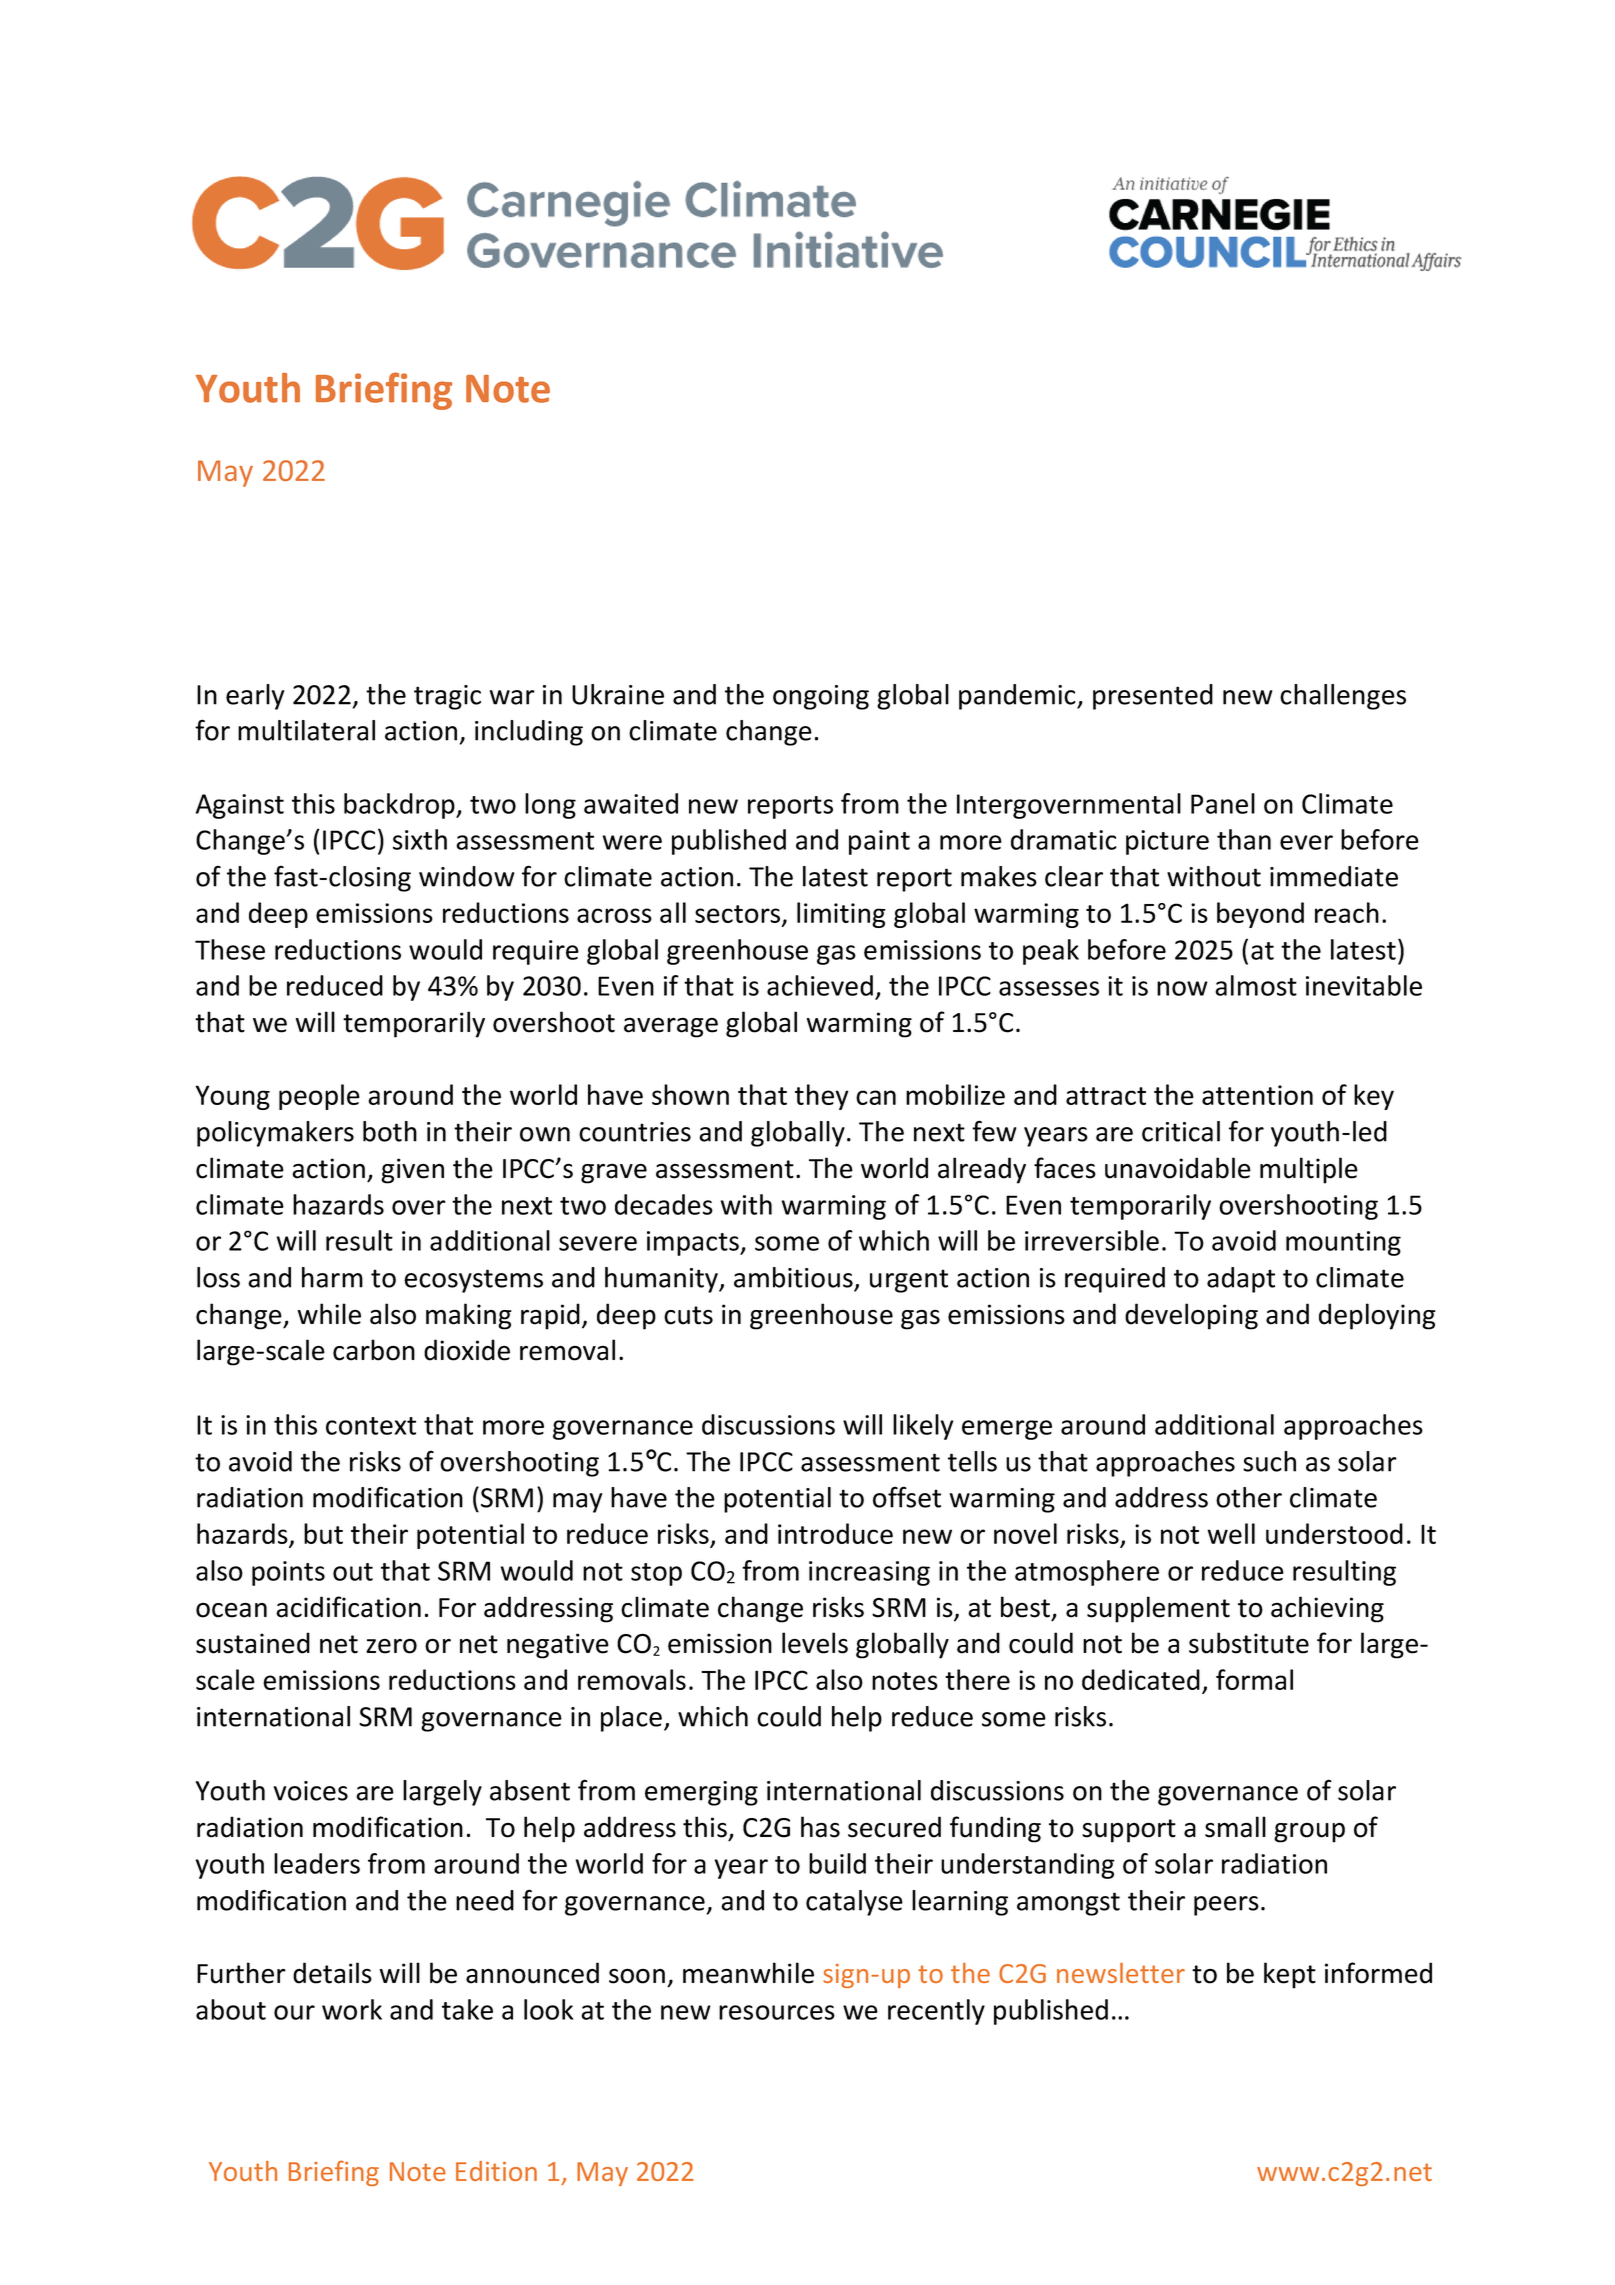 The width and height of the screenshot is (1615, 2285). Describe the element at coordinates (777, 2012) in the screenshot. I see `resources` at that location.
